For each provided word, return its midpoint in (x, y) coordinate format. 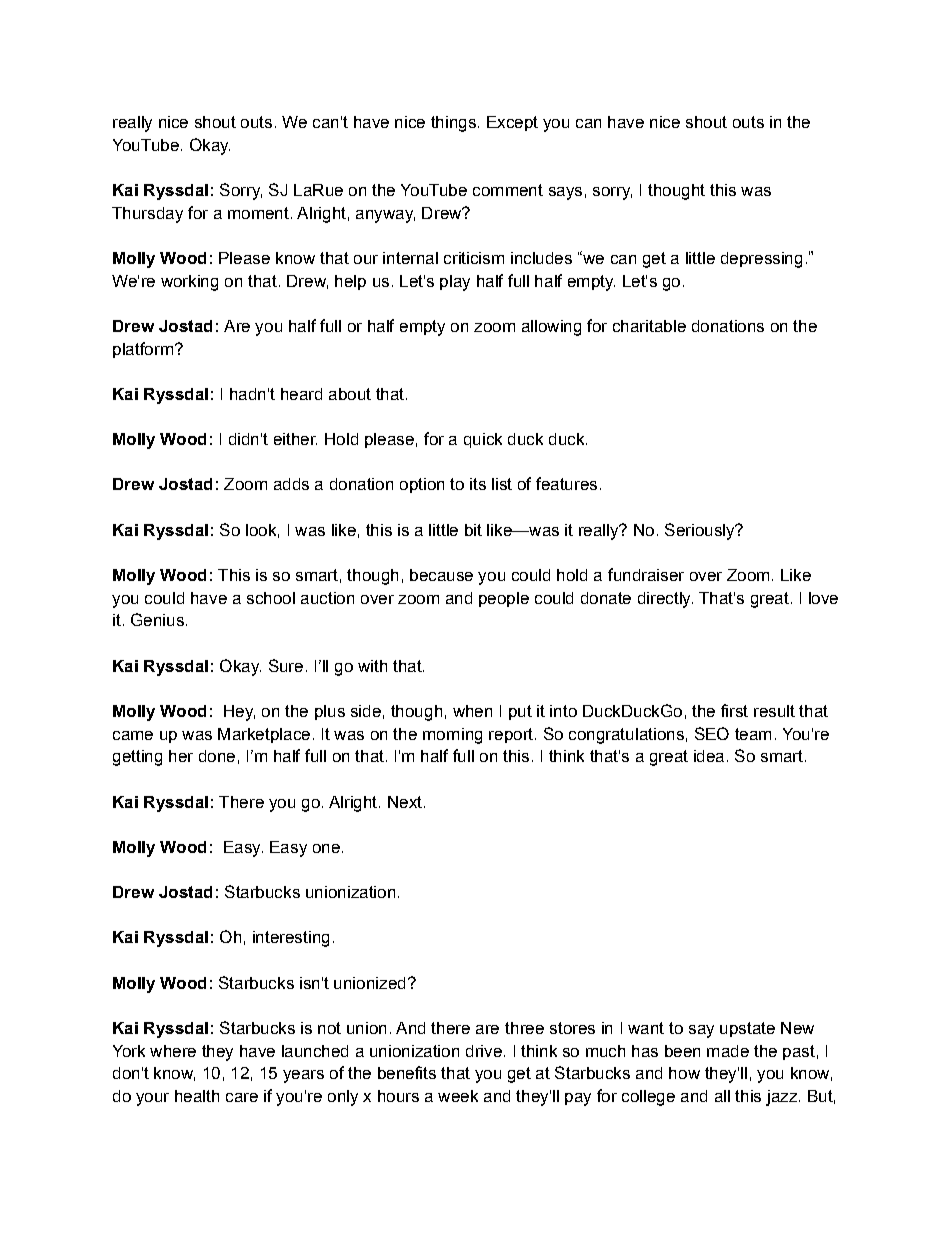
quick (483, 440)
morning (452, 736)
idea (709, 756)
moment (258, 213)
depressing (761, 260)
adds (291, 484)
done (217, 756)
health (197, 1096)
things (453, 124)
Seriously (701, 531)
